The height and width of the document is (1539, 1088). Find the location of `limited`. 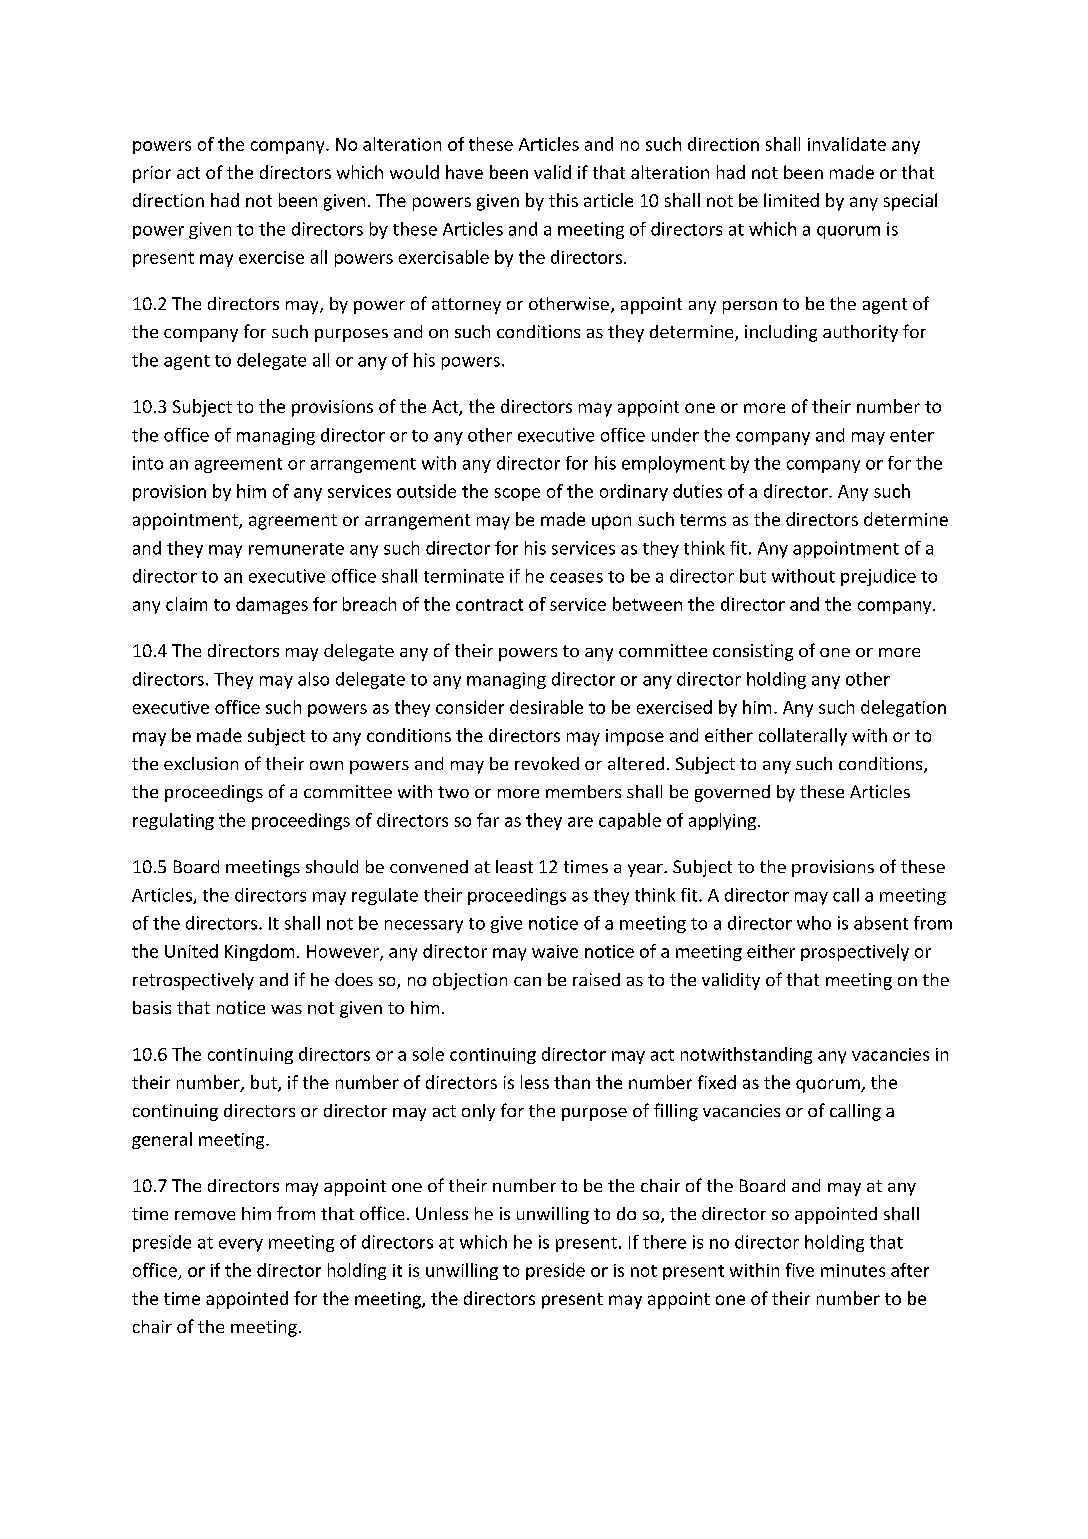

limited is located at coordinates (791, 200).
